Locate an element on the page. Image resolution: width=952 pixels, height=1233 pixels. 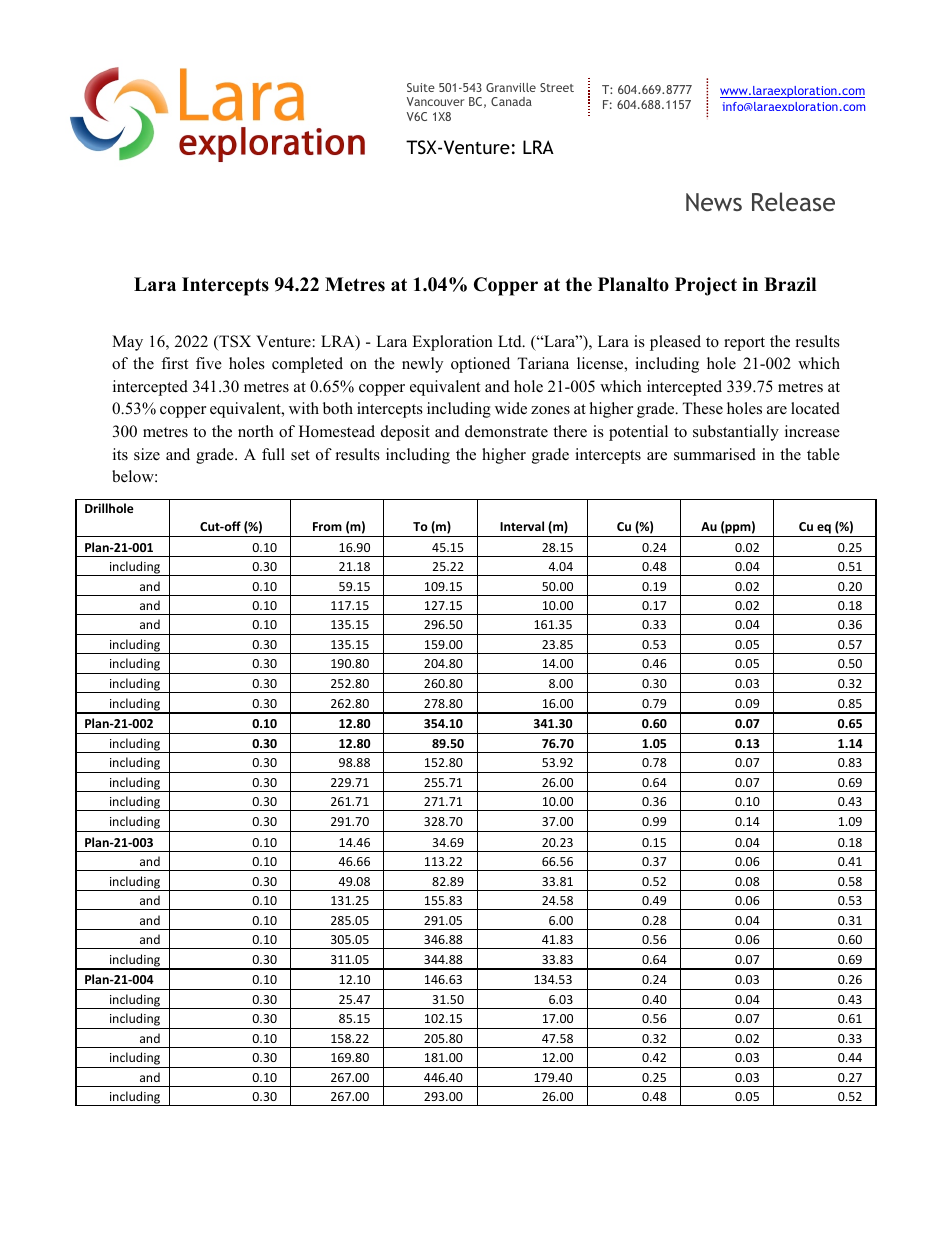
These is located at coordinates (702, 408).
